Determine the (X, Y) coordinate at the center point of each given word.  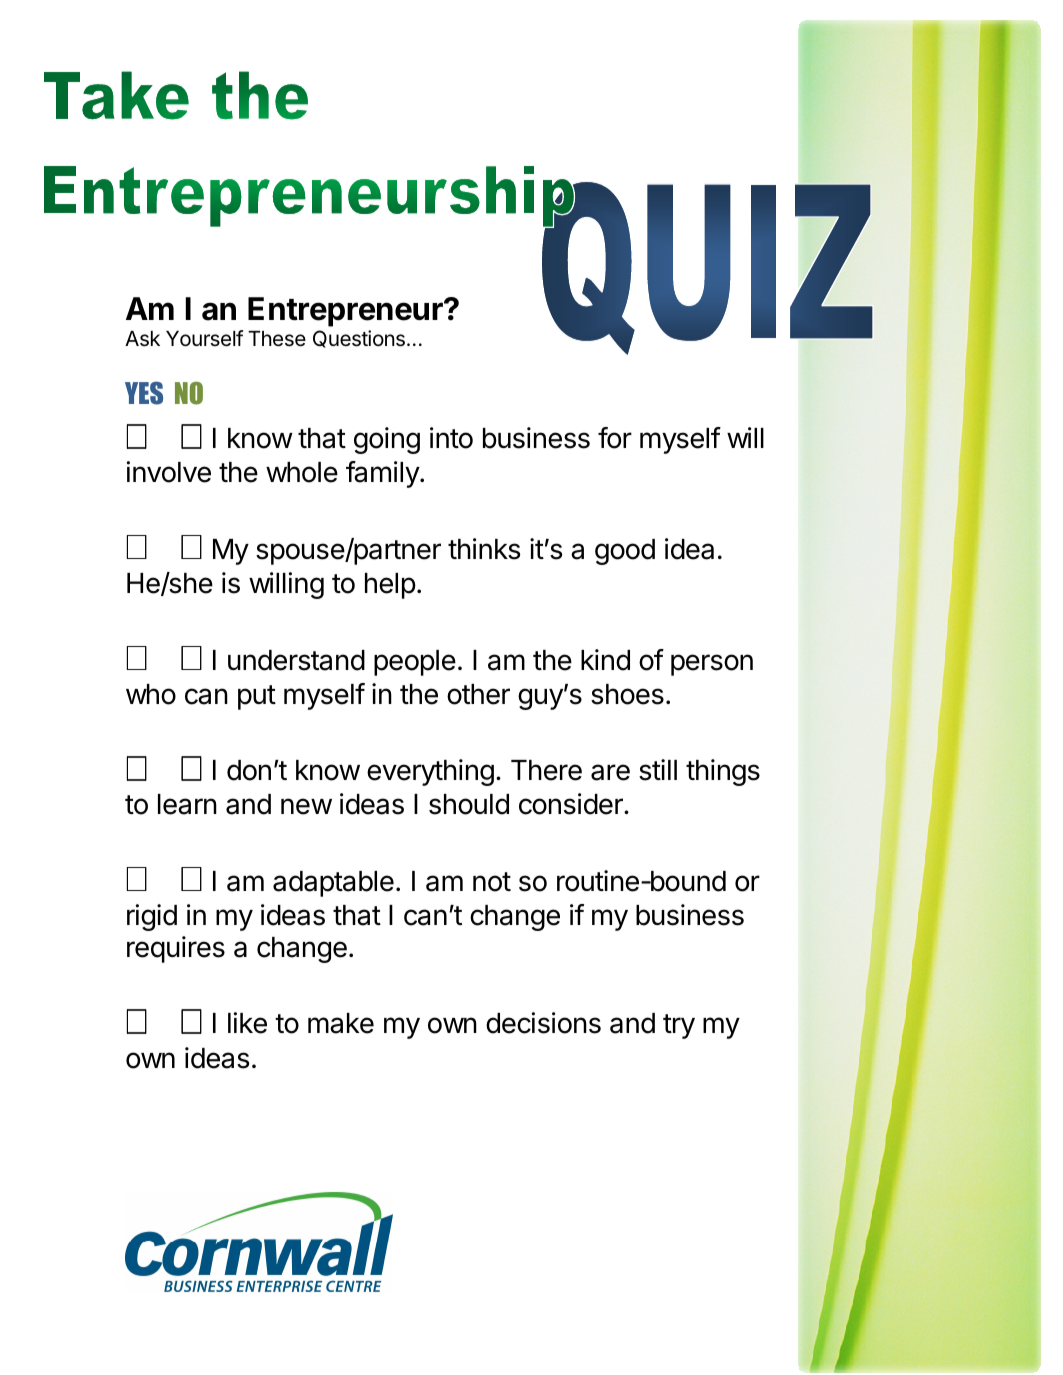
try (679, 1026)
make (341, 1023)
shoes (627, 694)
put (257, 697)
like (247, 1023)
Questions (359, 339)
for (615, 438)
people (415, 663)
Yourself (204, 338)
